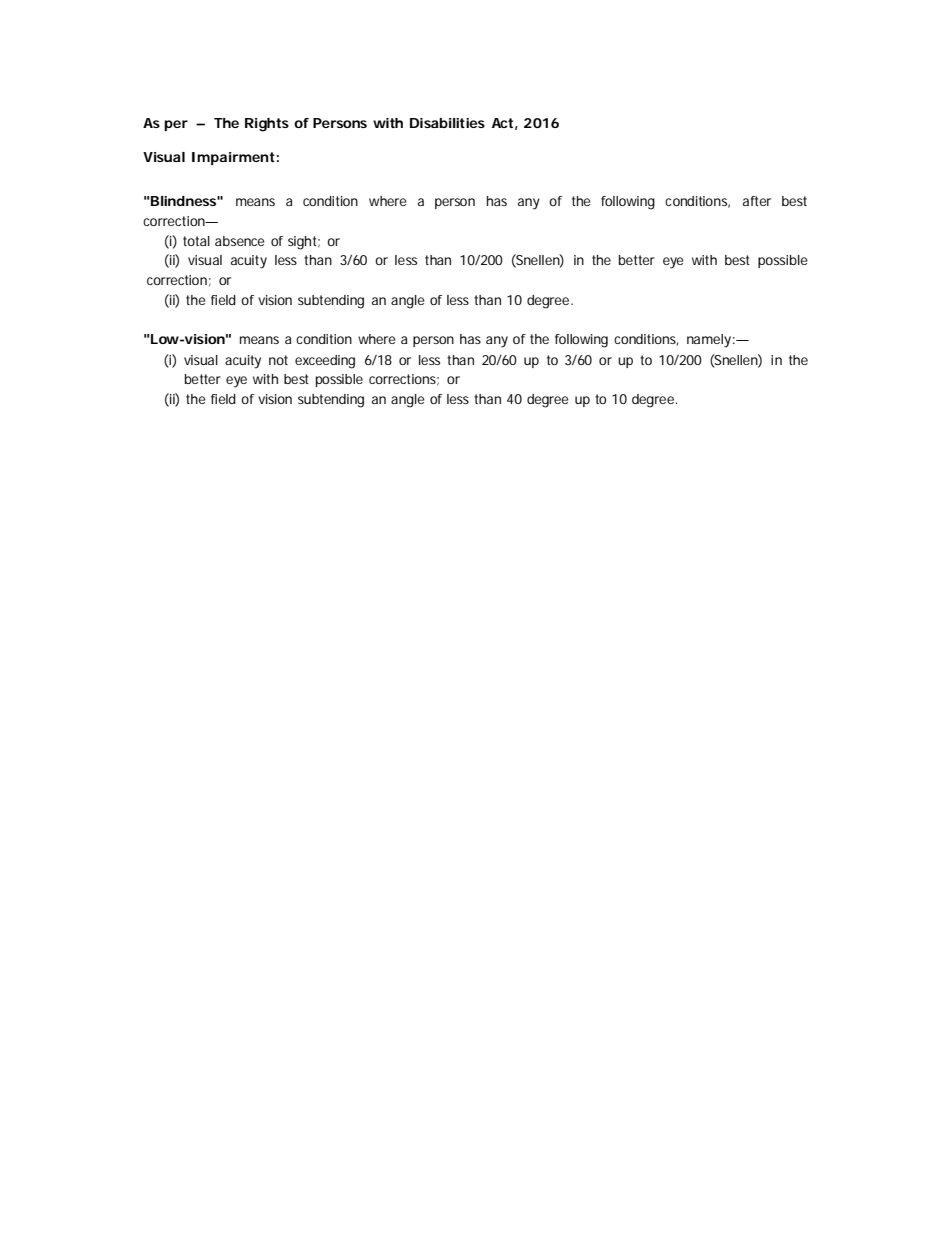 The height and width of the screenshot is (1233, 952). I want to click on absence, so click(240, 241).
